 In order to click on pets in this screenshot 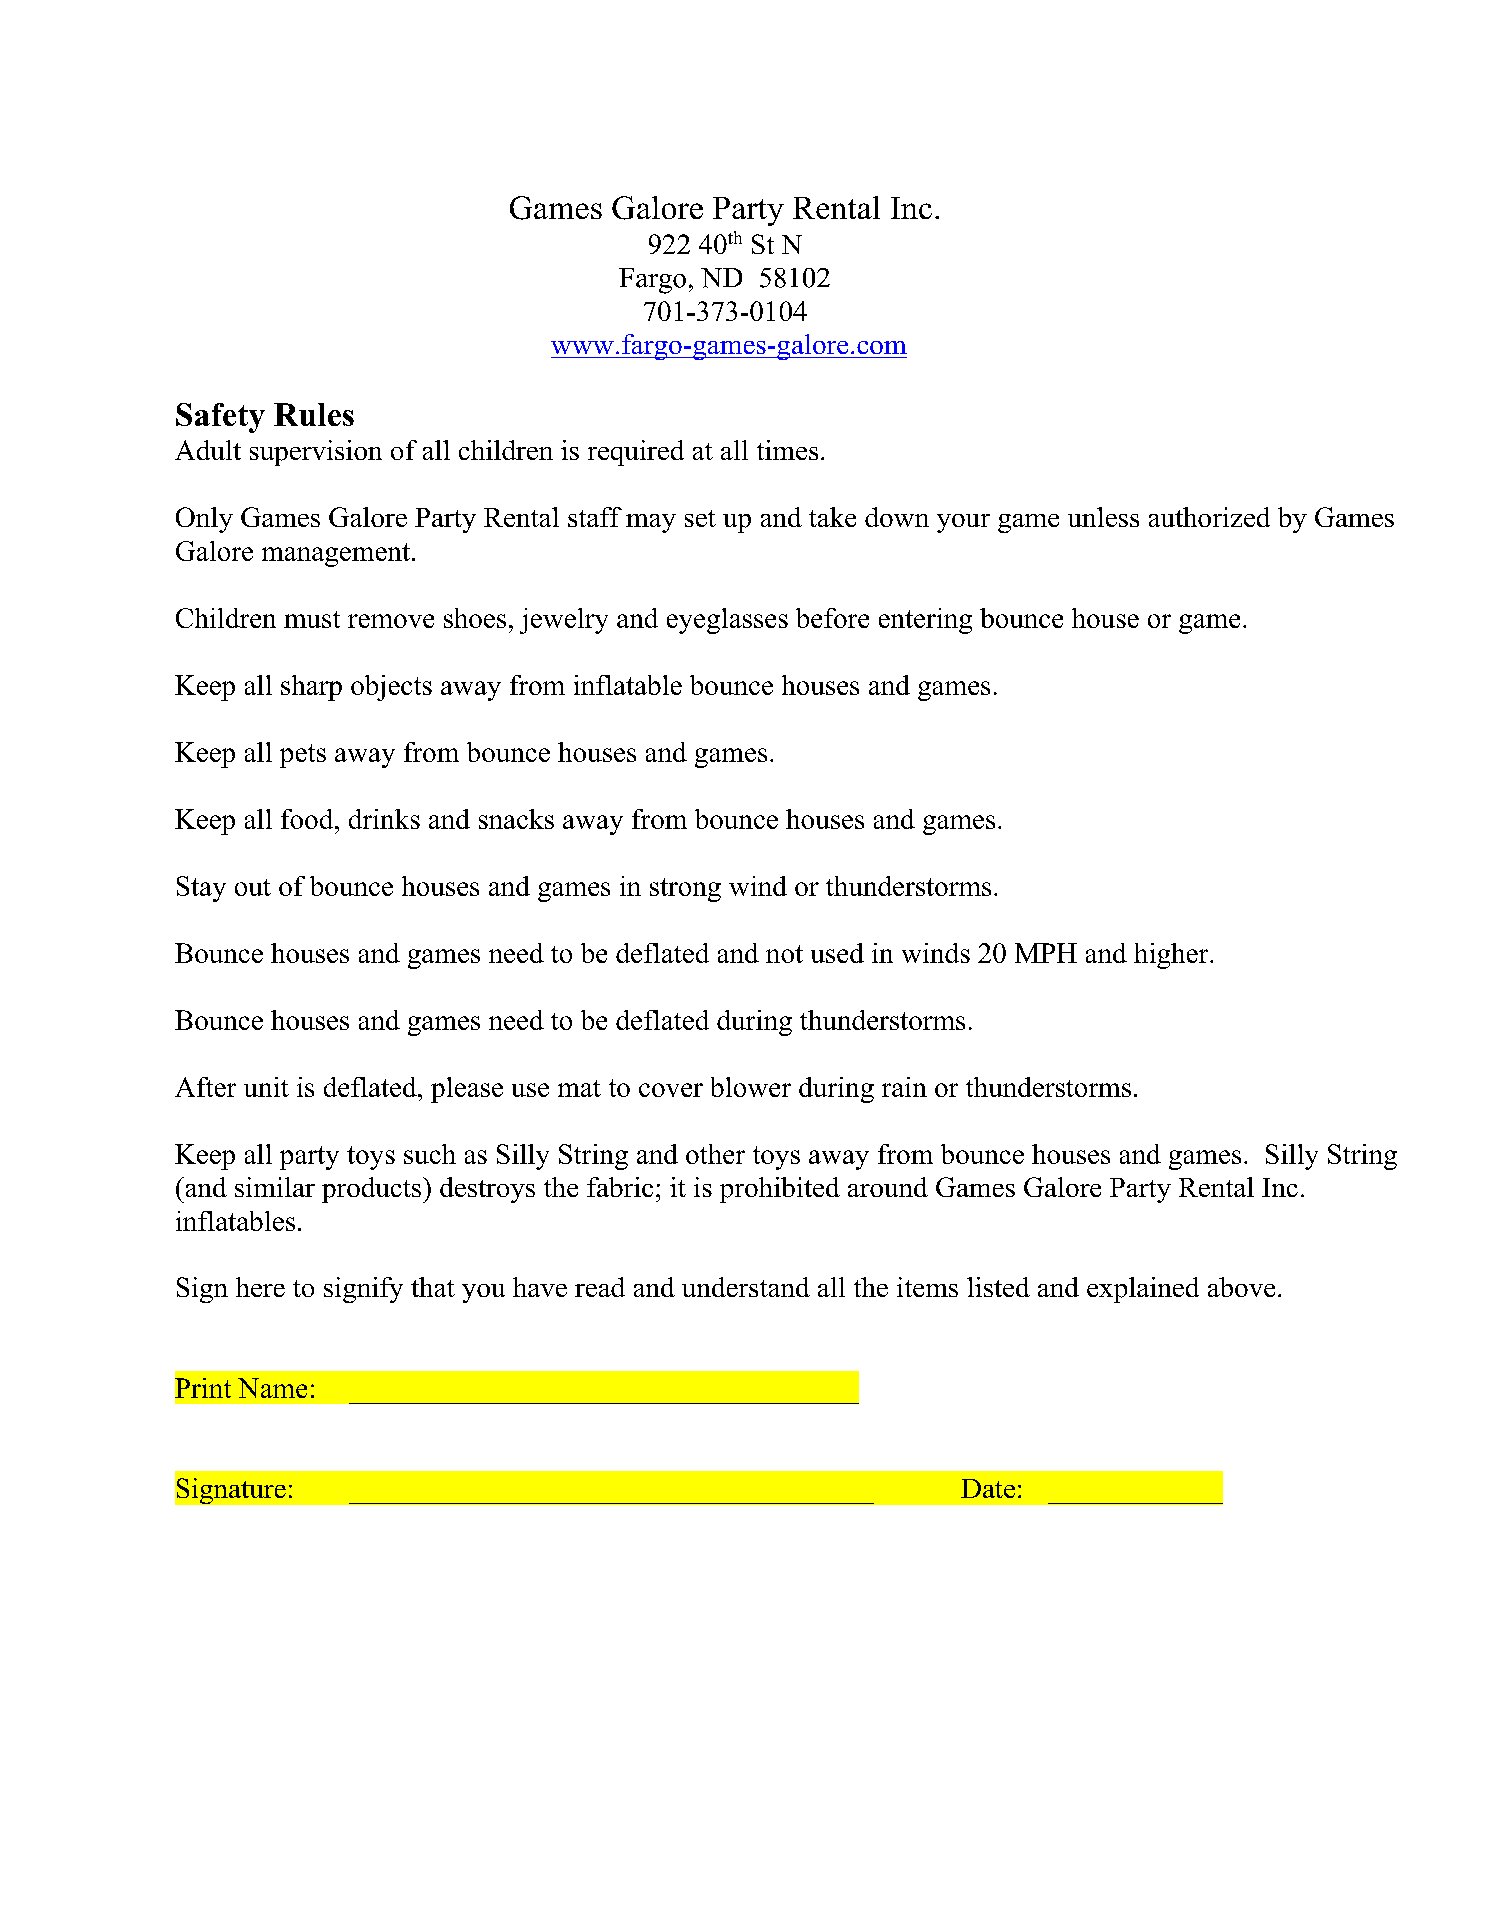, I will do `click(303, 756)`.
